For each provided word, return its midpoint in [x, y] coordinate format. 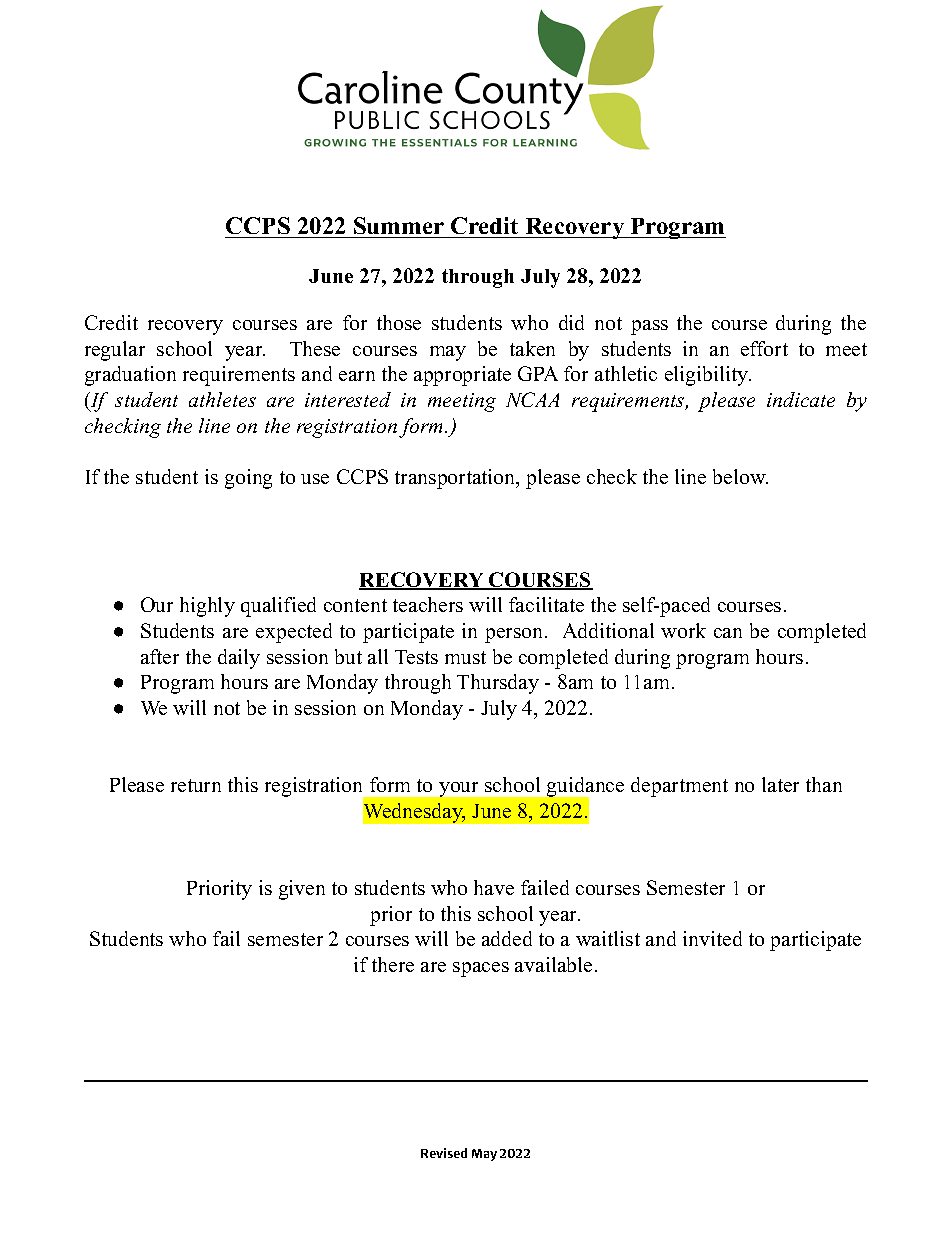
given [302, 890]
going [248, 479]
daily [239, 659]
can [728, 633]
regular [115, 351]
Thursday [498, 684]
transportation [456, 479]
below [740, 476]
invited [712, 938]
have [494, 887]
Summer [399, 225]
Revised [444, 1153]
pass [649, 327]
